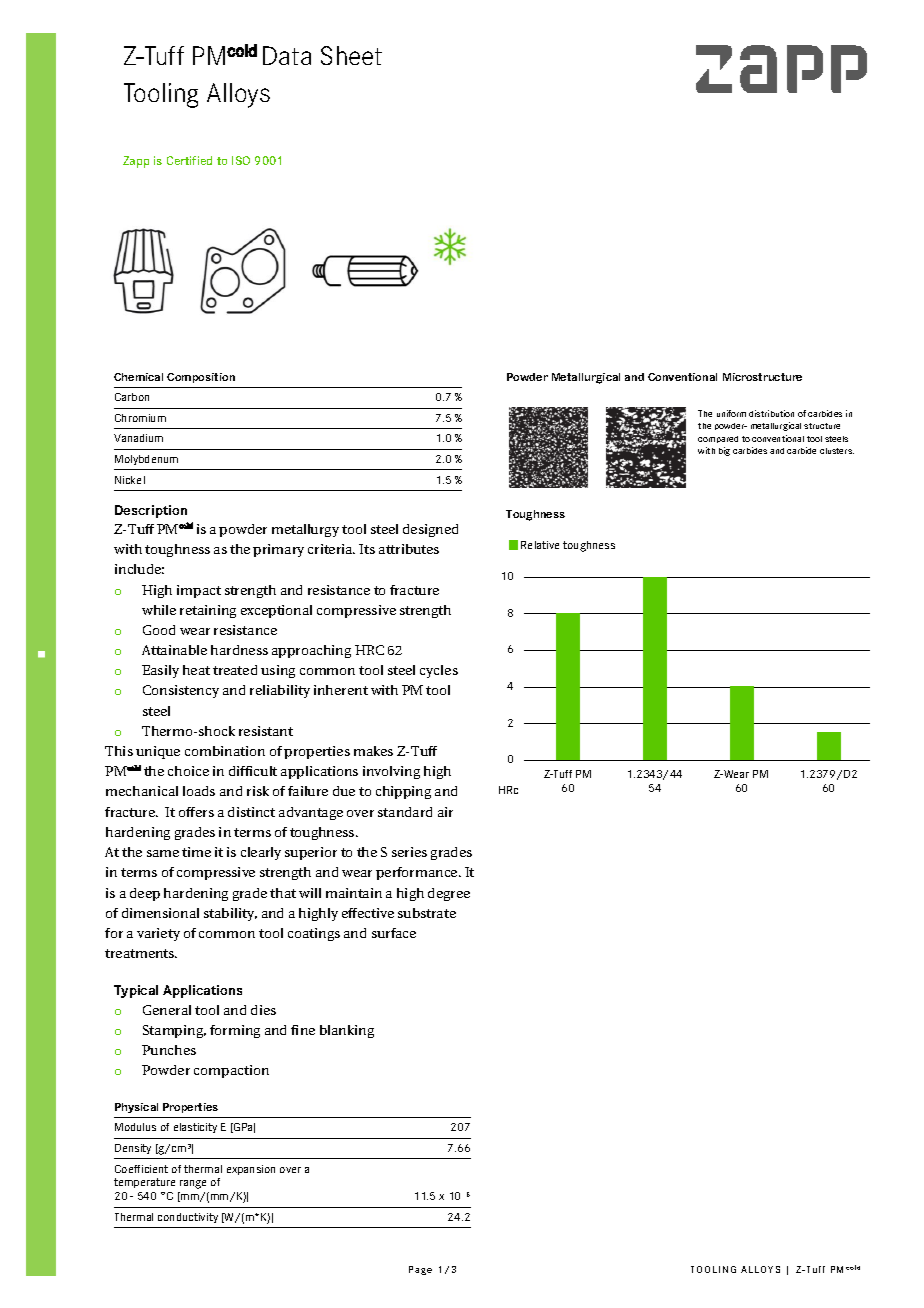  Describe the element at coordinates (189, 160) in the screenshot. I see `Certified` at that location.
